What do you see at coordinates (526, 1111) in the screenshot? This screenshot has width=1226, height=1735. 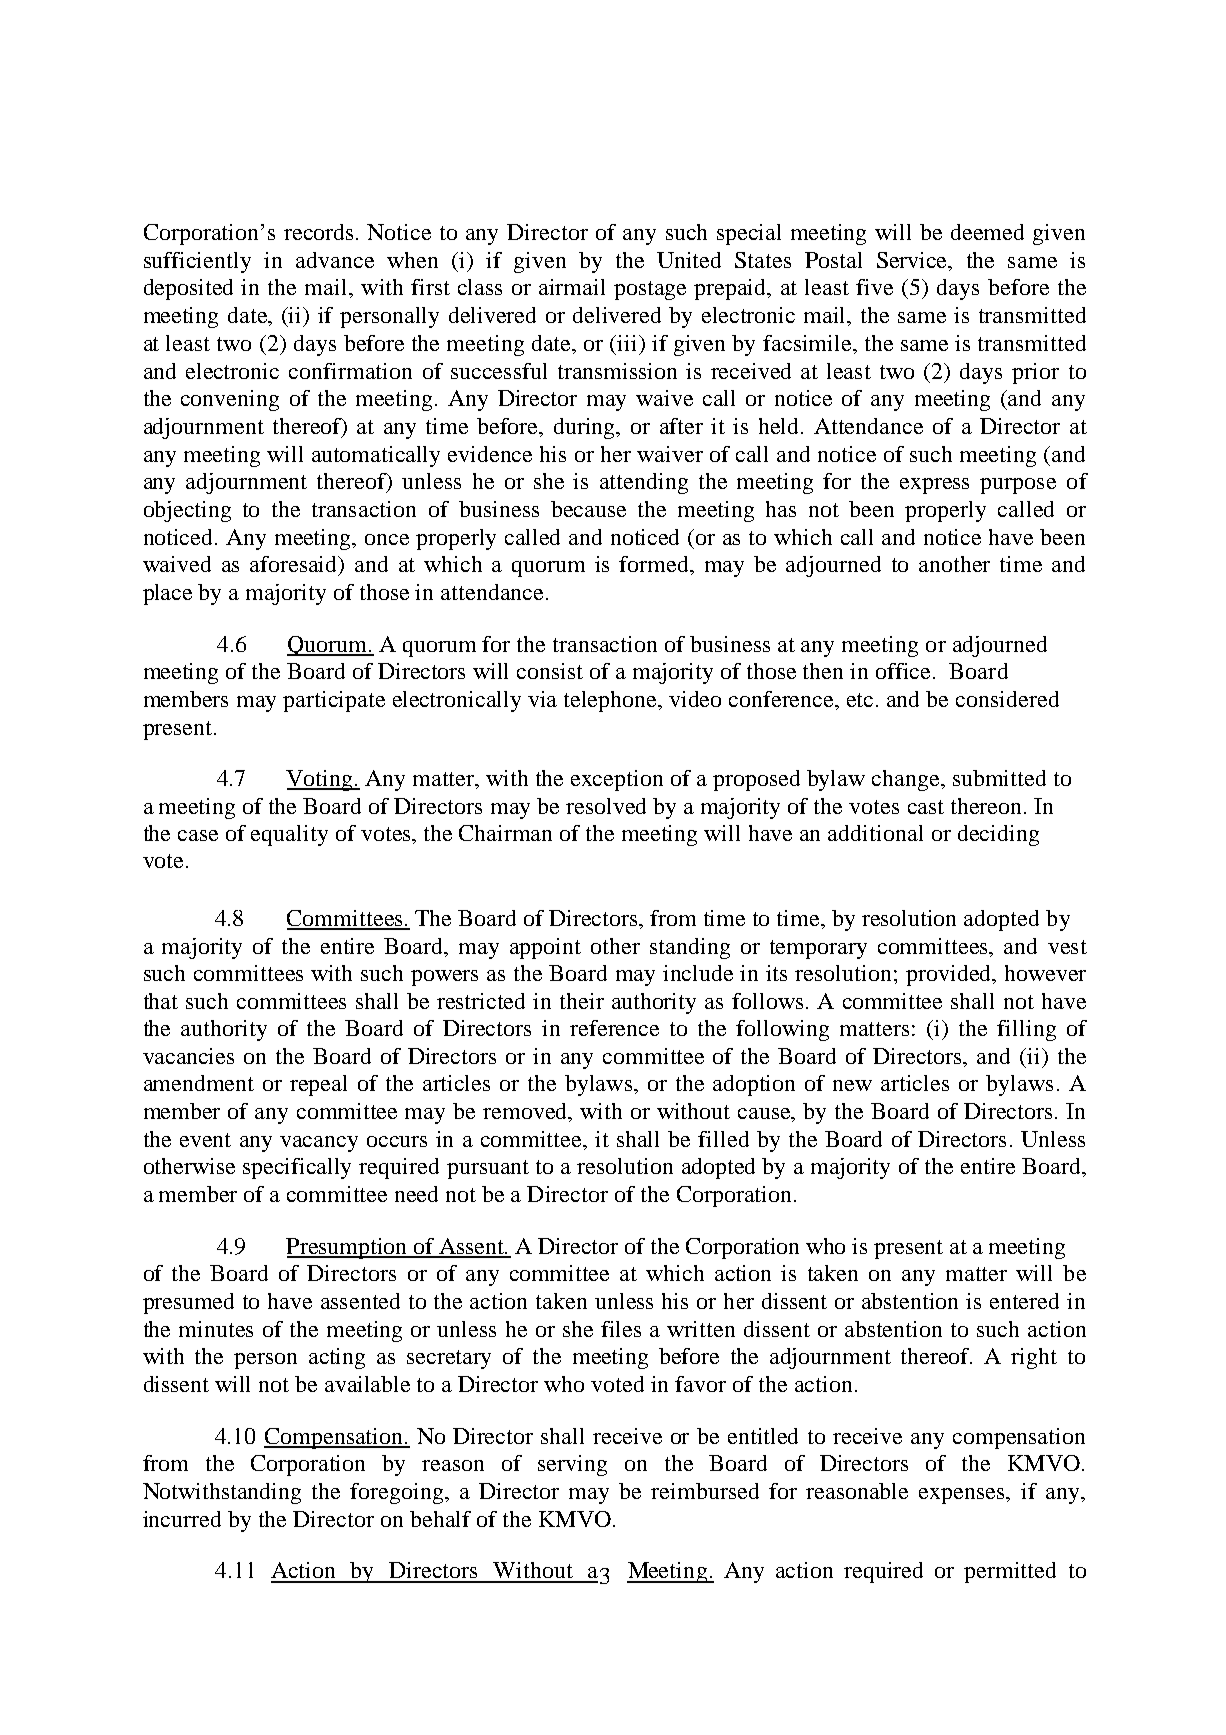 I see `removed` at bounding box center [526, 1111].
